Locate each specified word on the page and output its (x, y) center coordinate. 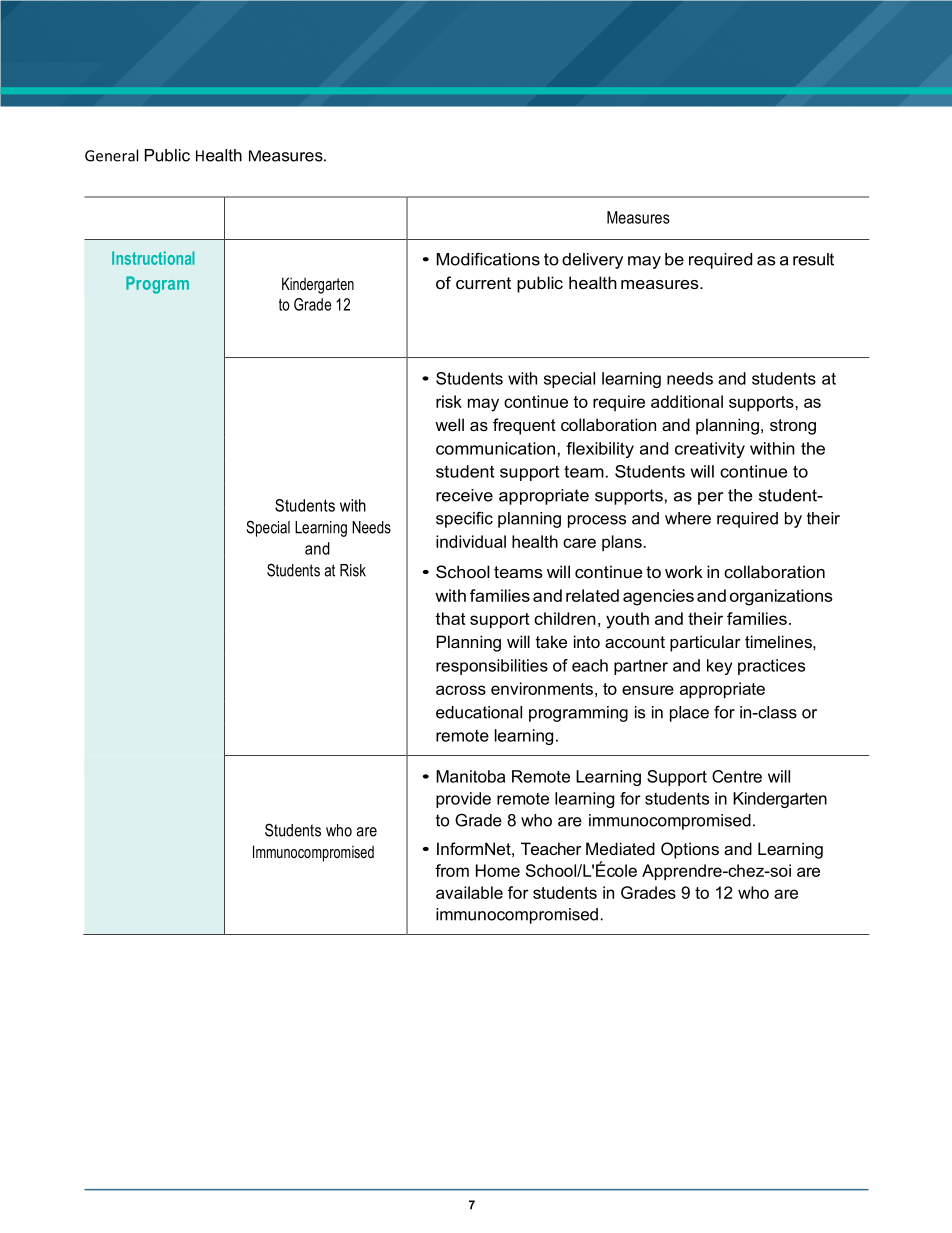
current (483, 283)
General (111, 155)
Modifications (488, 259)
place (689, 714)
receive (464, 495)
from (452, 870)
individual (471, 541)
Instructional (153, 258)
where (688, 518)
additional (687, 401)
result (813, 259)
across (461, 690)
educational (479, 712)
